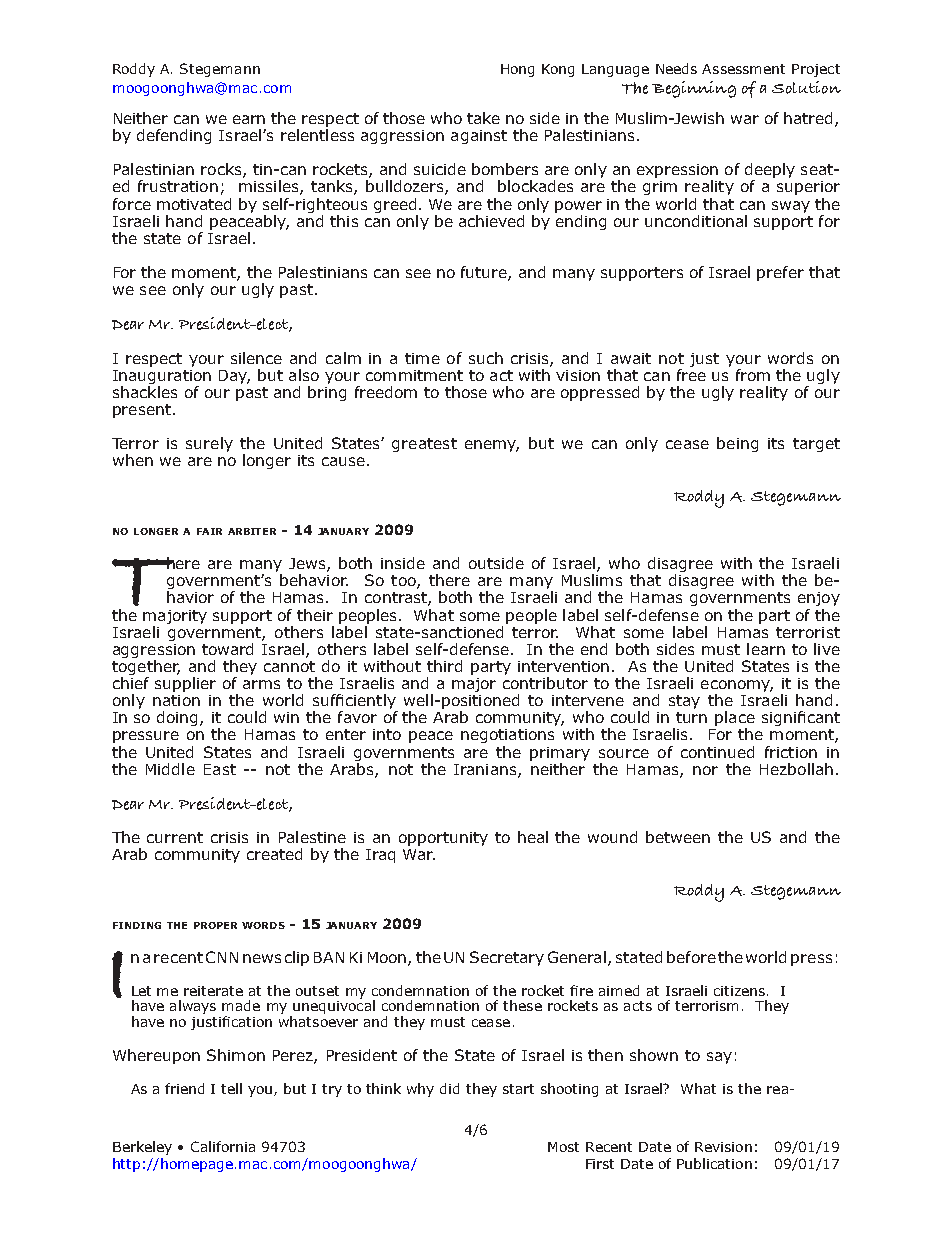 The height and width of the screenshot is (1233, 952). I want to click on Publication, so click(714, 1163).
